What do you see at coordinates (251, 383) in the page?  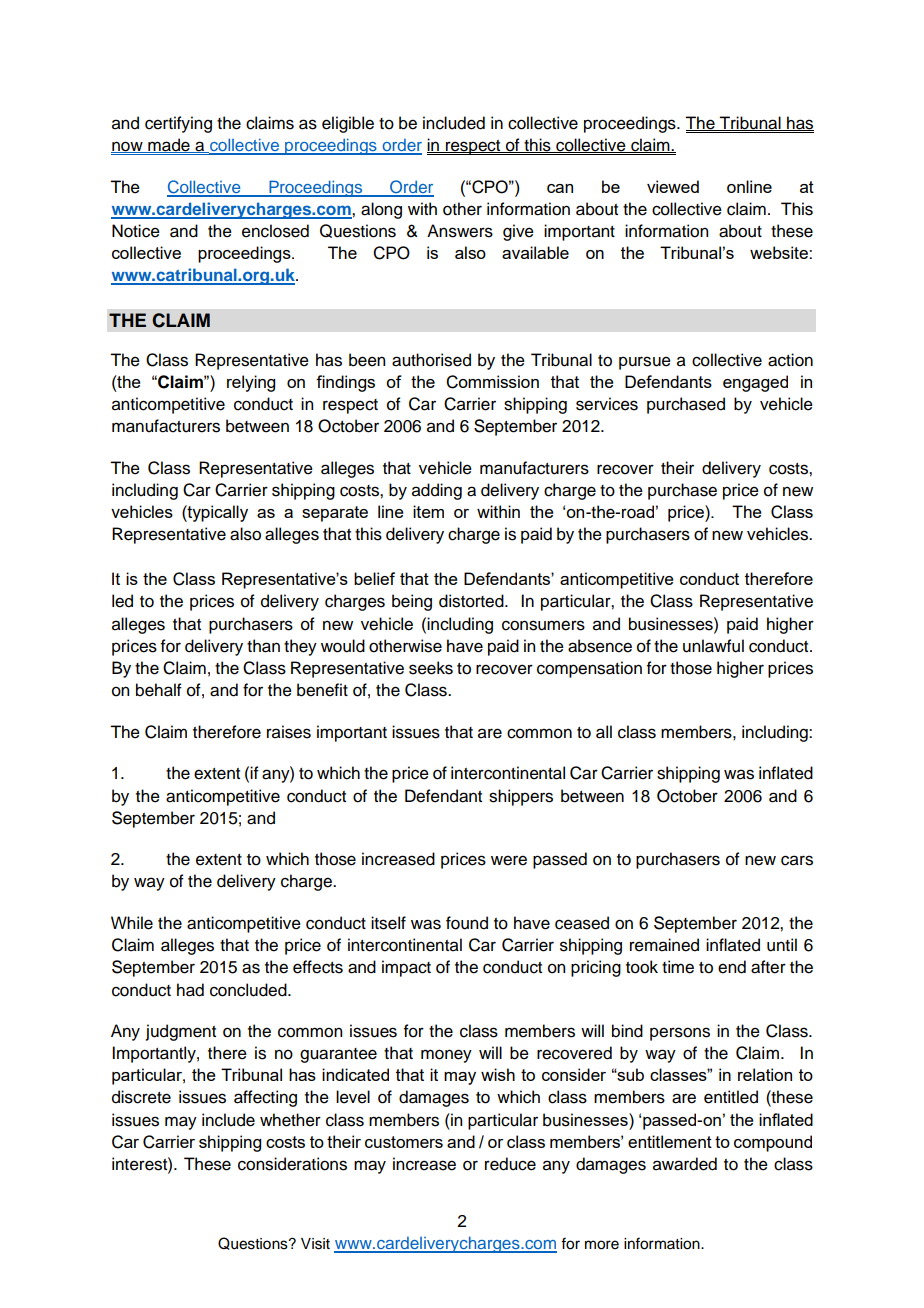 I see `relying` at bounding box center [251, 383].
